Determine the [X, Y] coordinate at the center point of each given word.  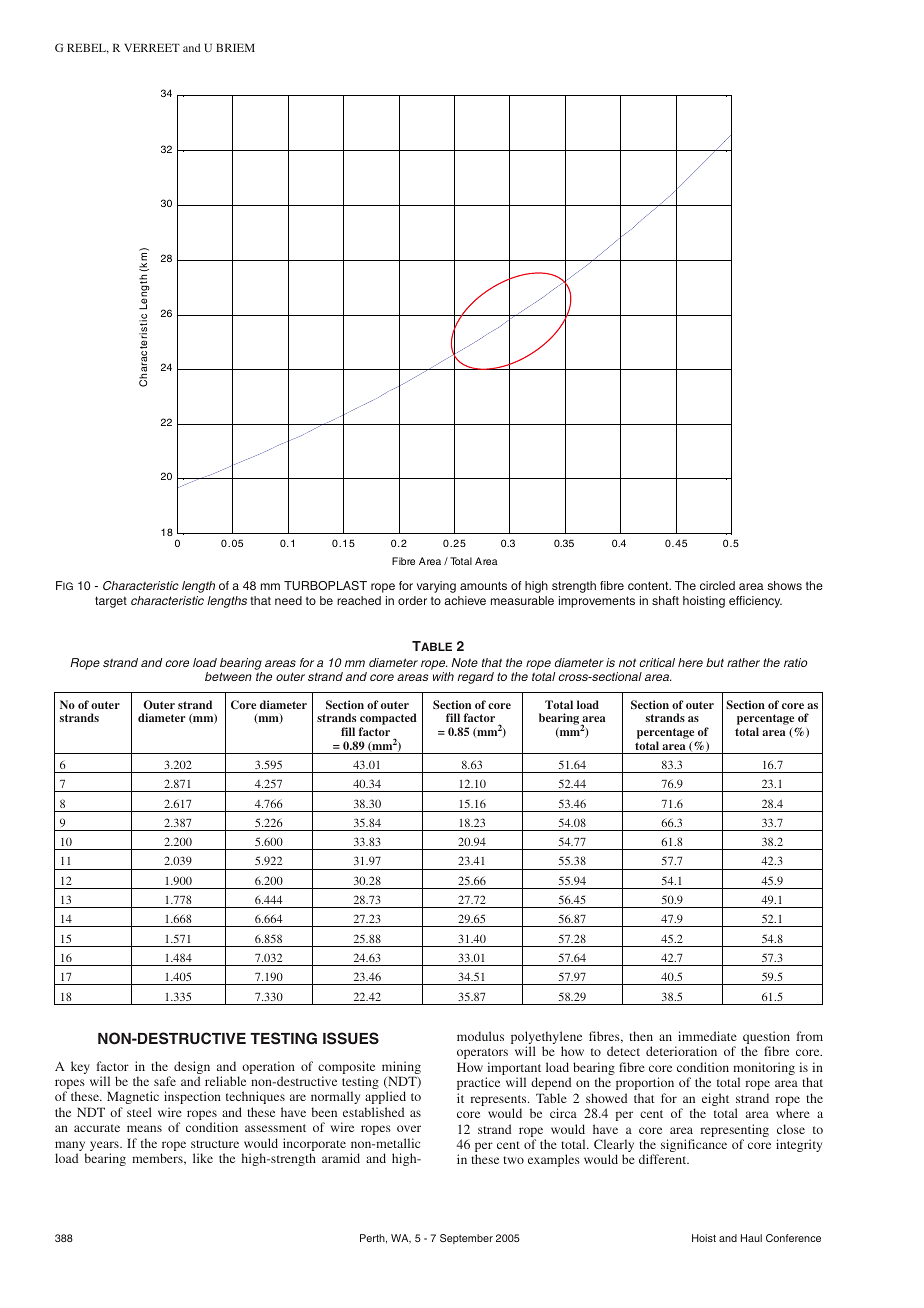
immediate [707, 1036]
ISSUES [351, 1038]
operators [482, 1053]
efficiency [755, 602]
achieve [465, 600]
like [203, 1158]
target [111, 602]
